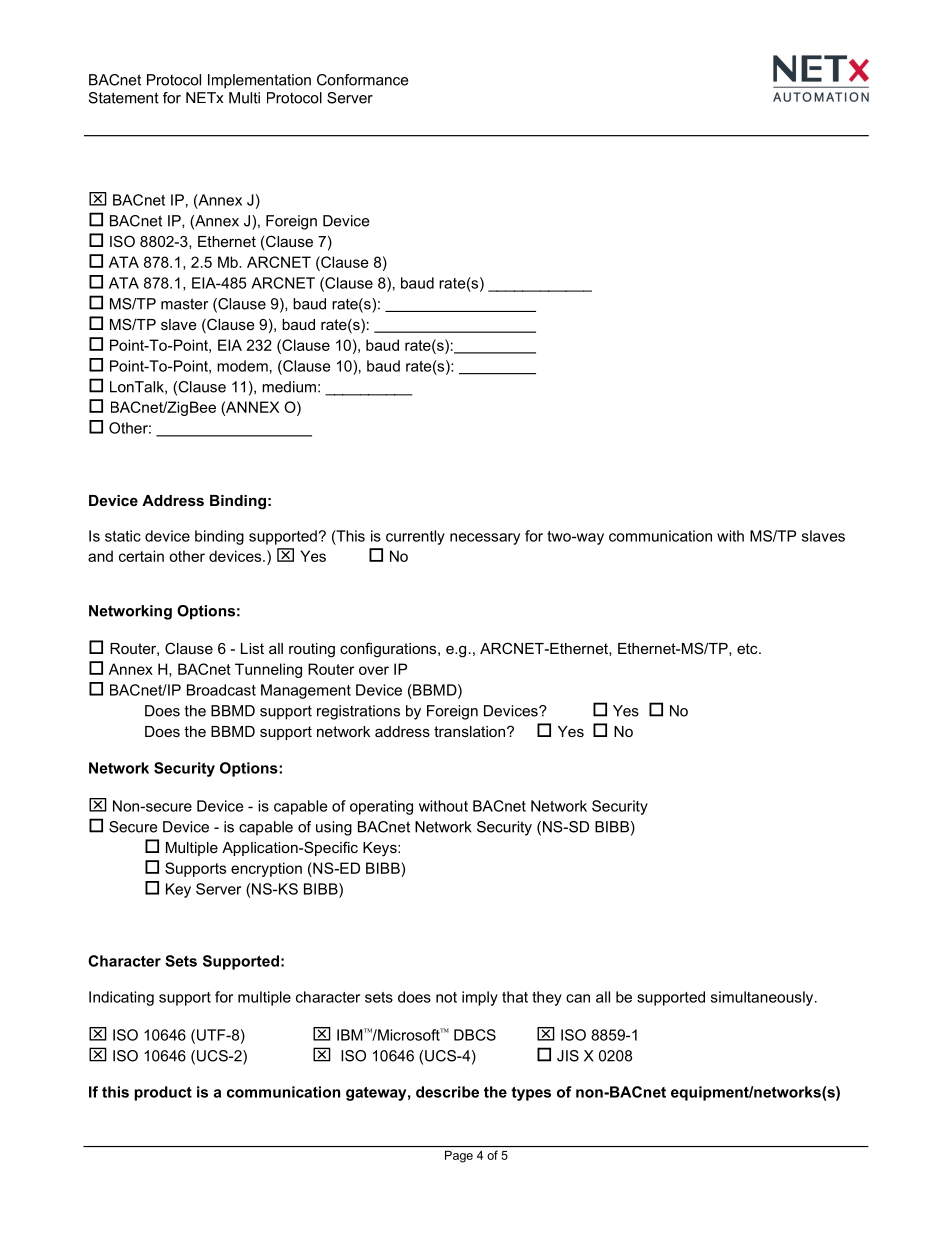 This page has width=952, height=1233. What do you see at coordinates (184, 304) in the page?
I see `master` at bounding box center [184, 304].
